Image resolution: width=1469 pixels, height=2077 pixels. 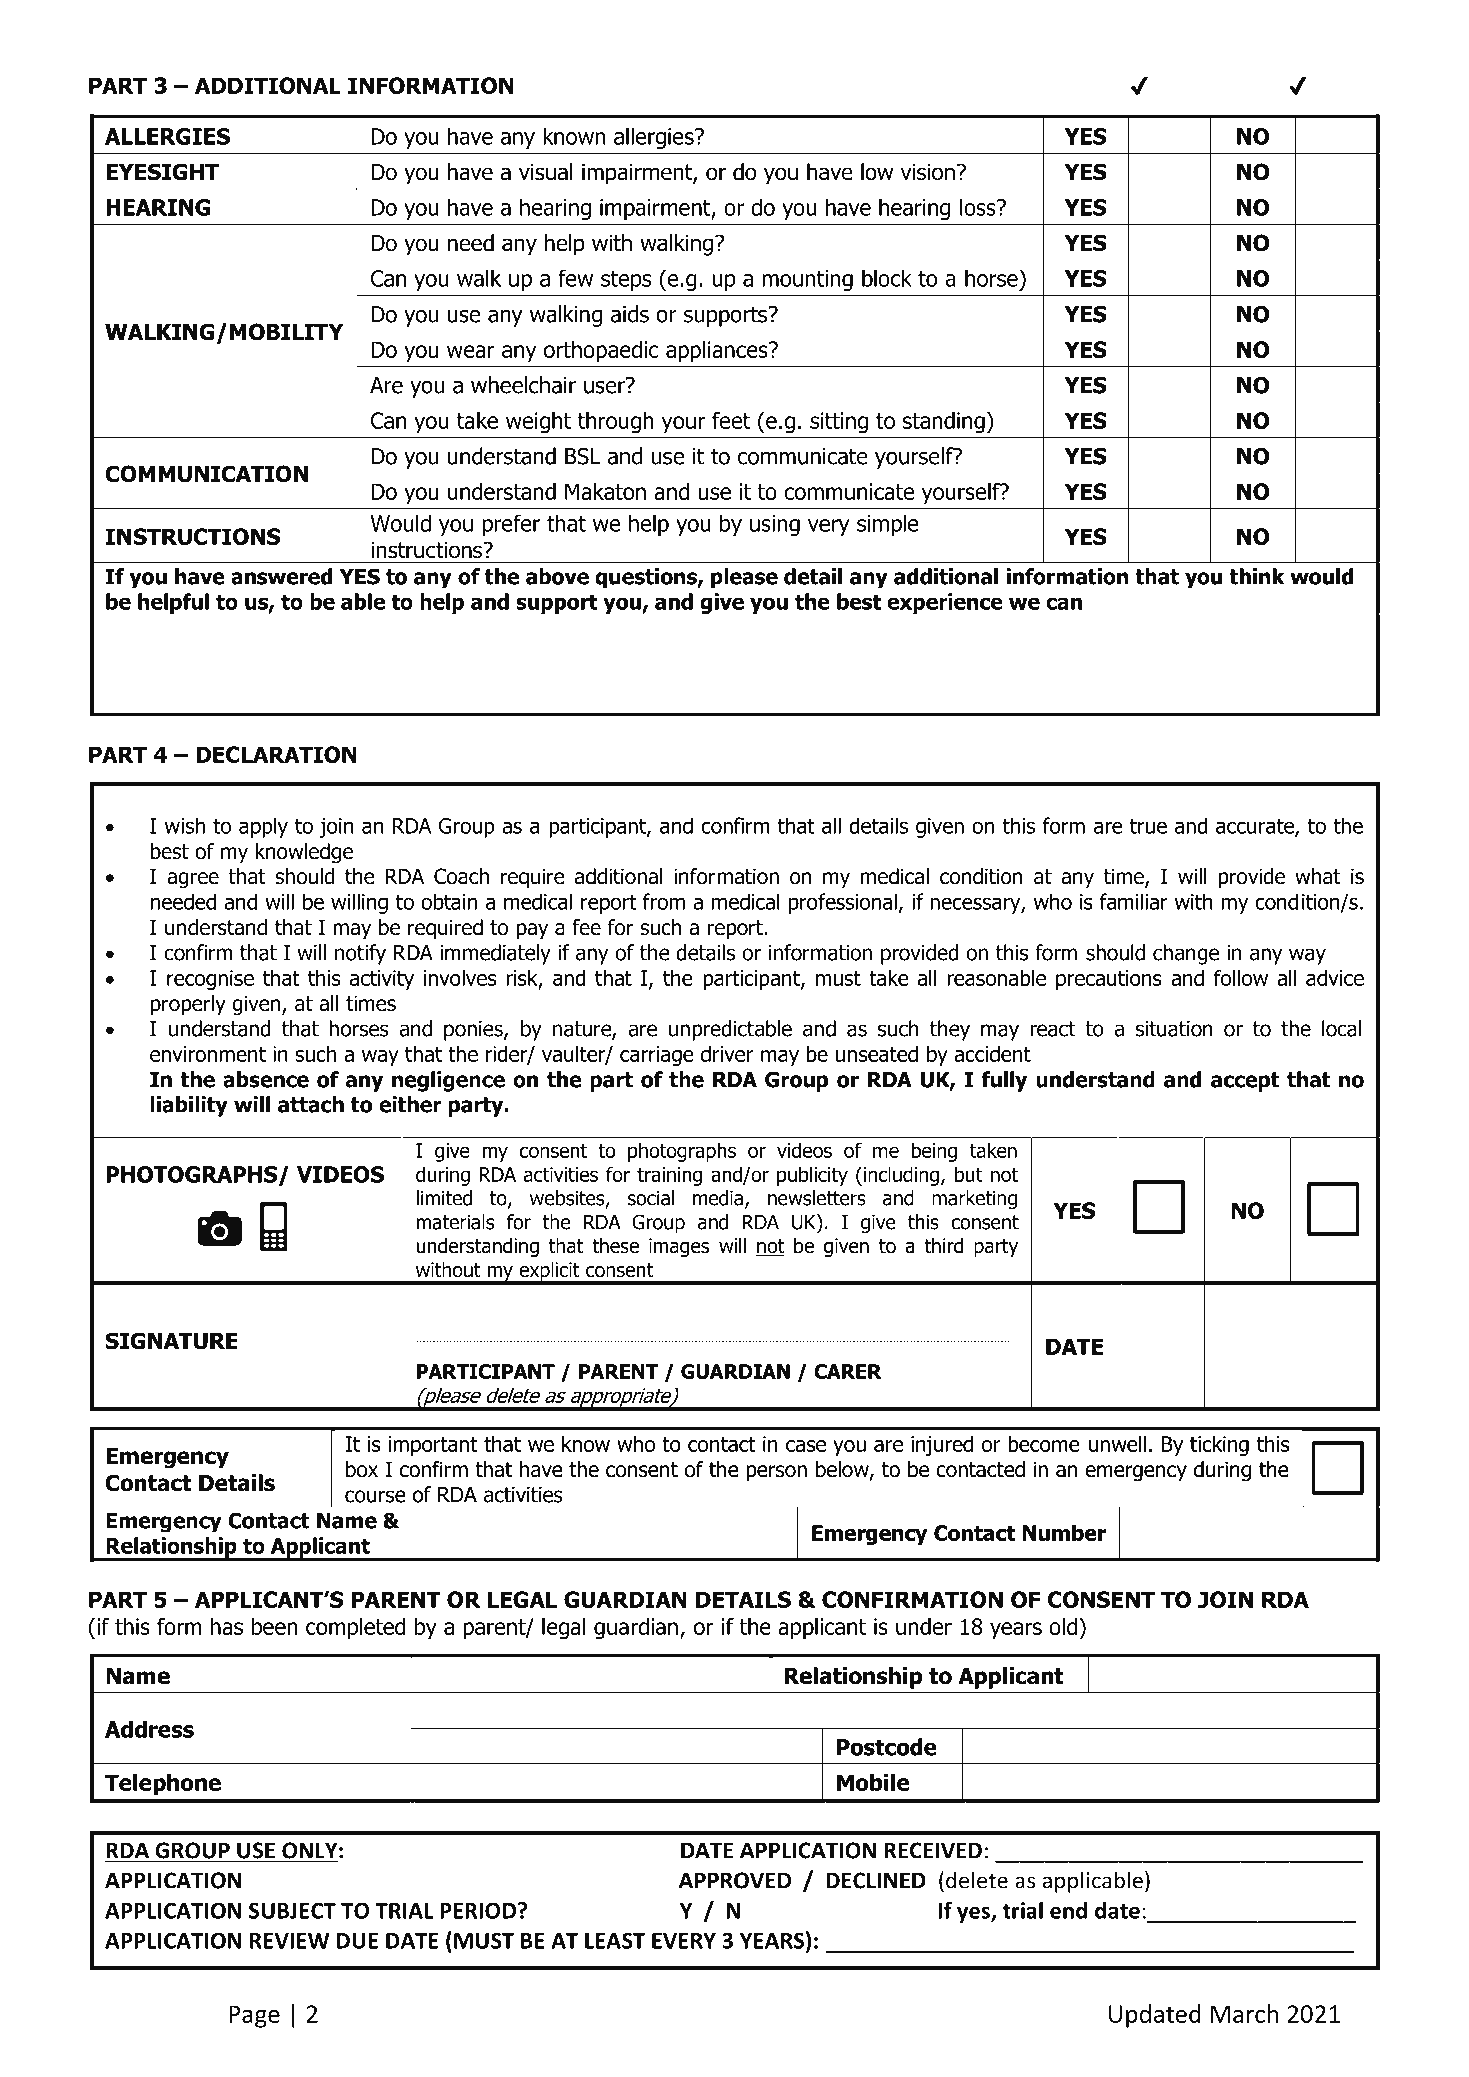 What do you see at coordinates (162, 172) in the page?
I see `EYESIGHT` at bounding box center [162, 172].
